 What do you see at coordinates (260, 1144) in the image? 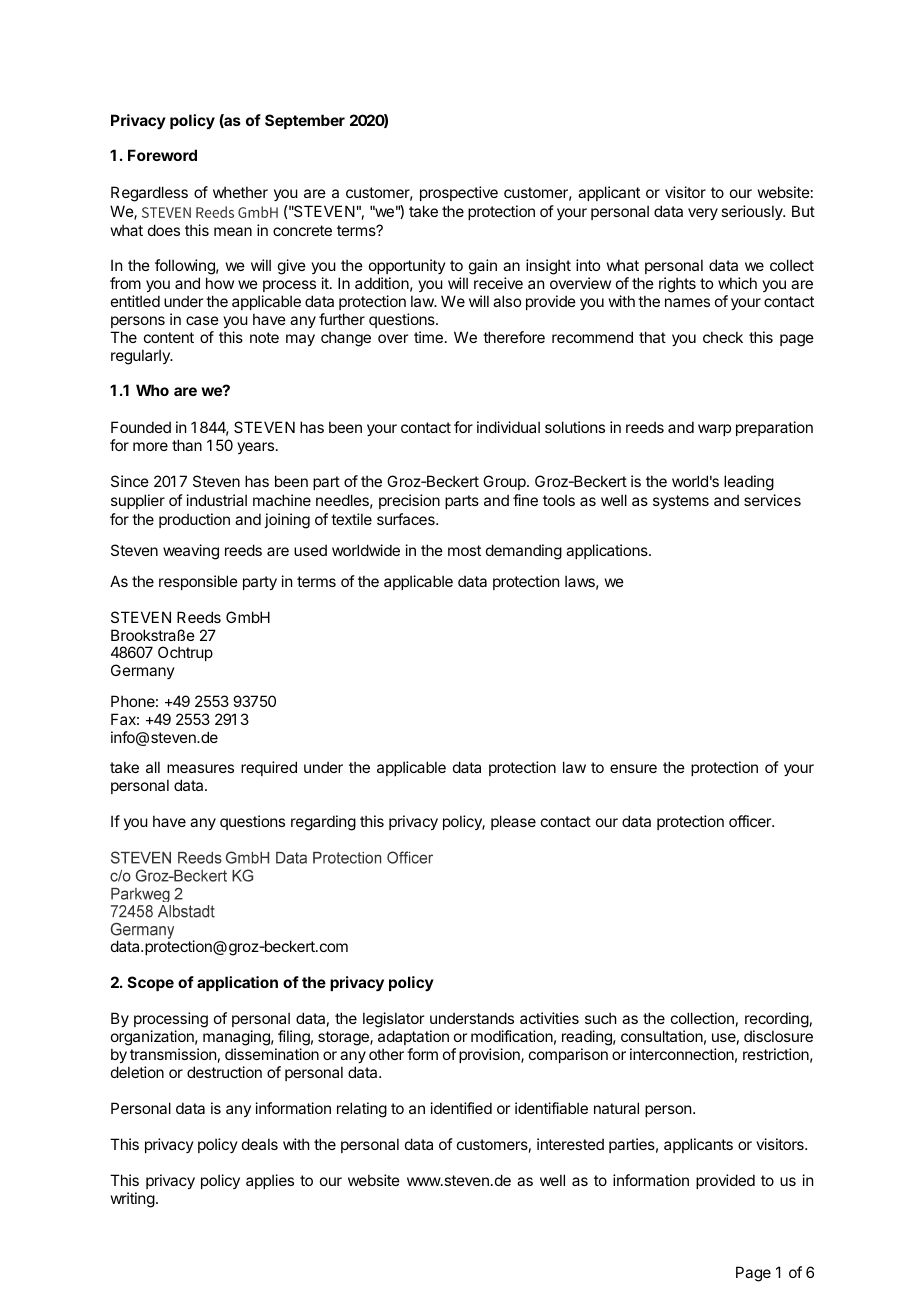
I see `deals` at bounding box center [260, 1144].
